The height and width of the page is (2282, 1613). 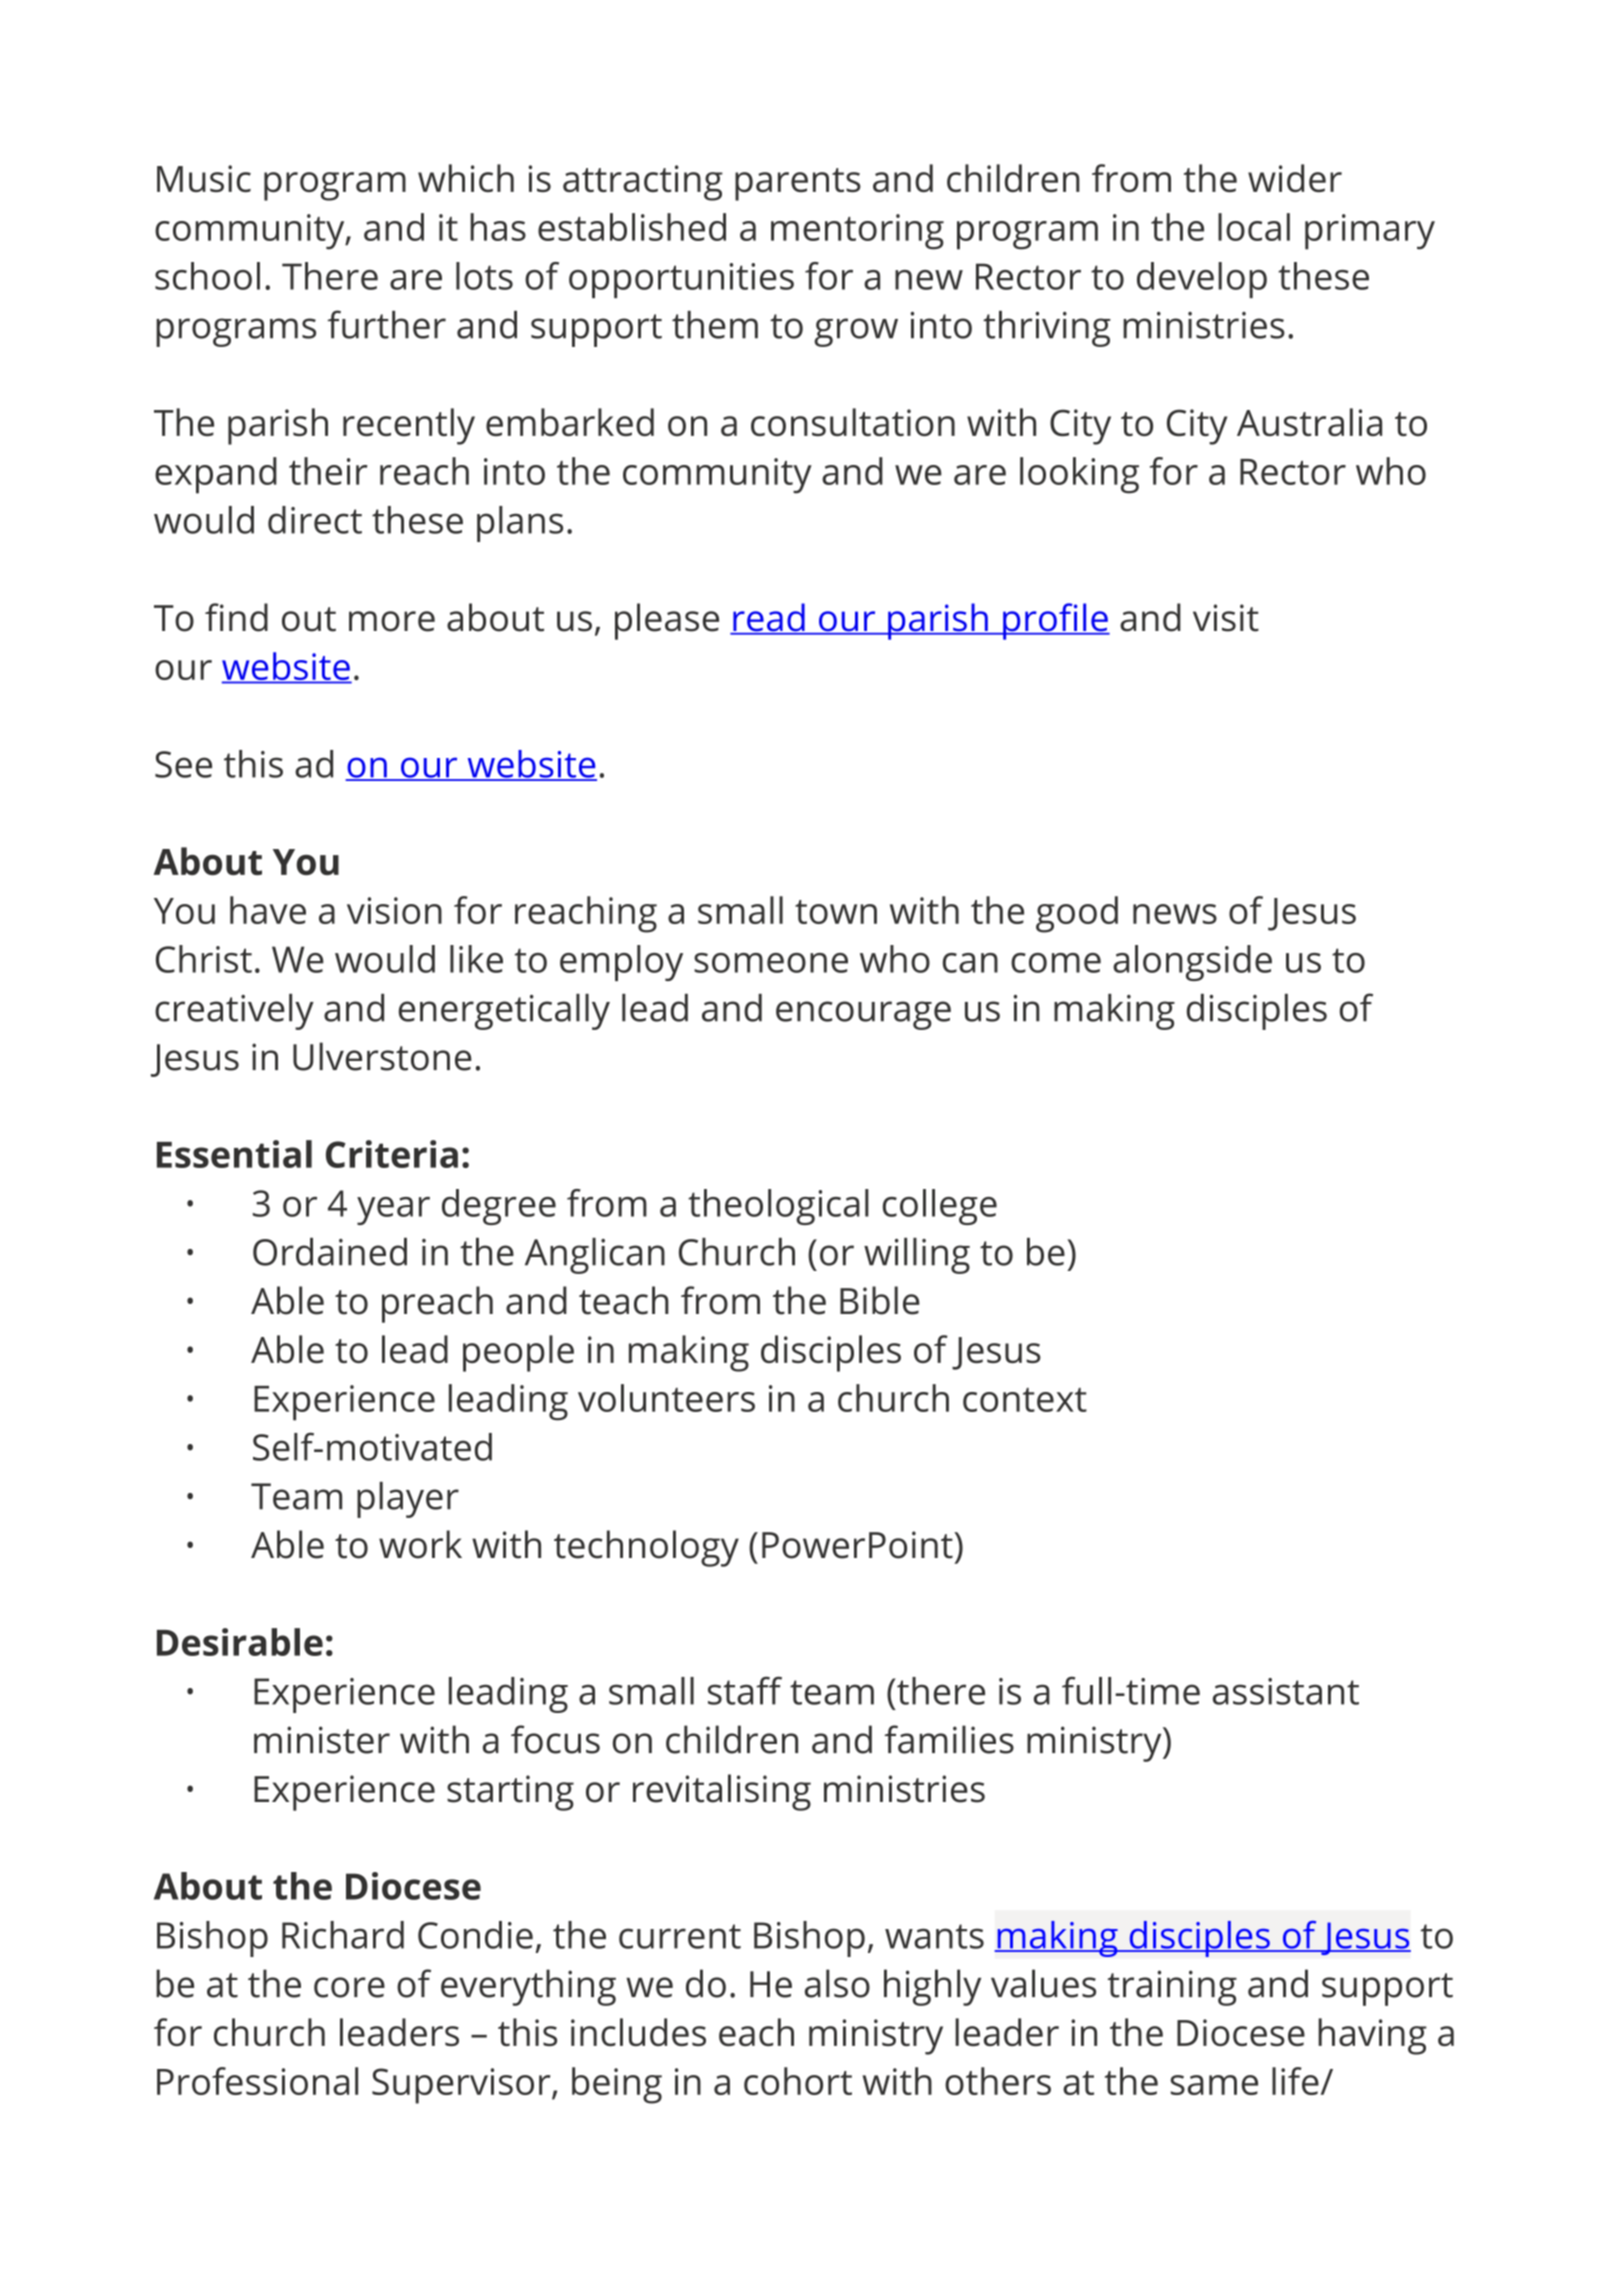 I want to click on further, so click(x=386, y=324).
